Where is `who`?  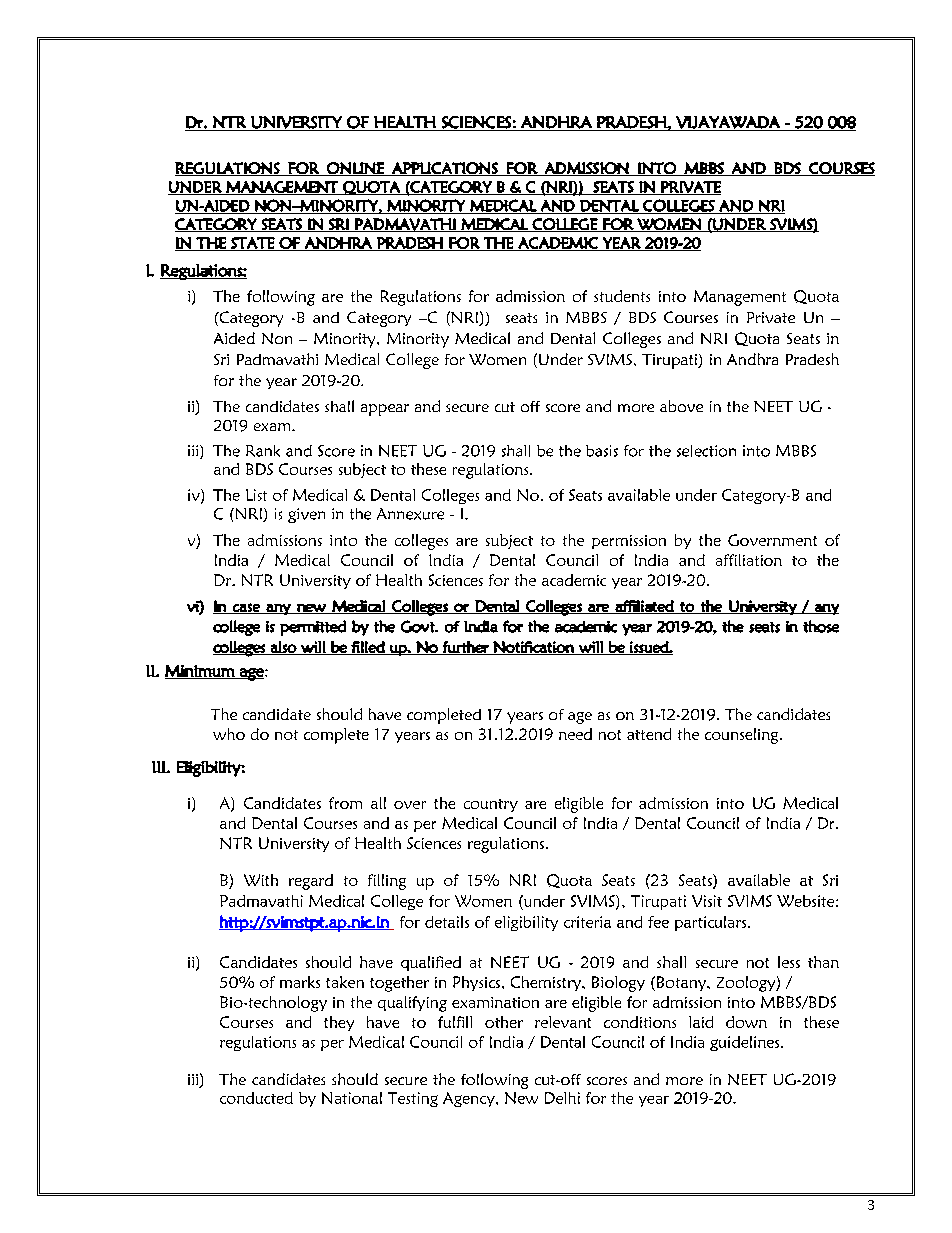 who is located at coordinates (229, 734).
